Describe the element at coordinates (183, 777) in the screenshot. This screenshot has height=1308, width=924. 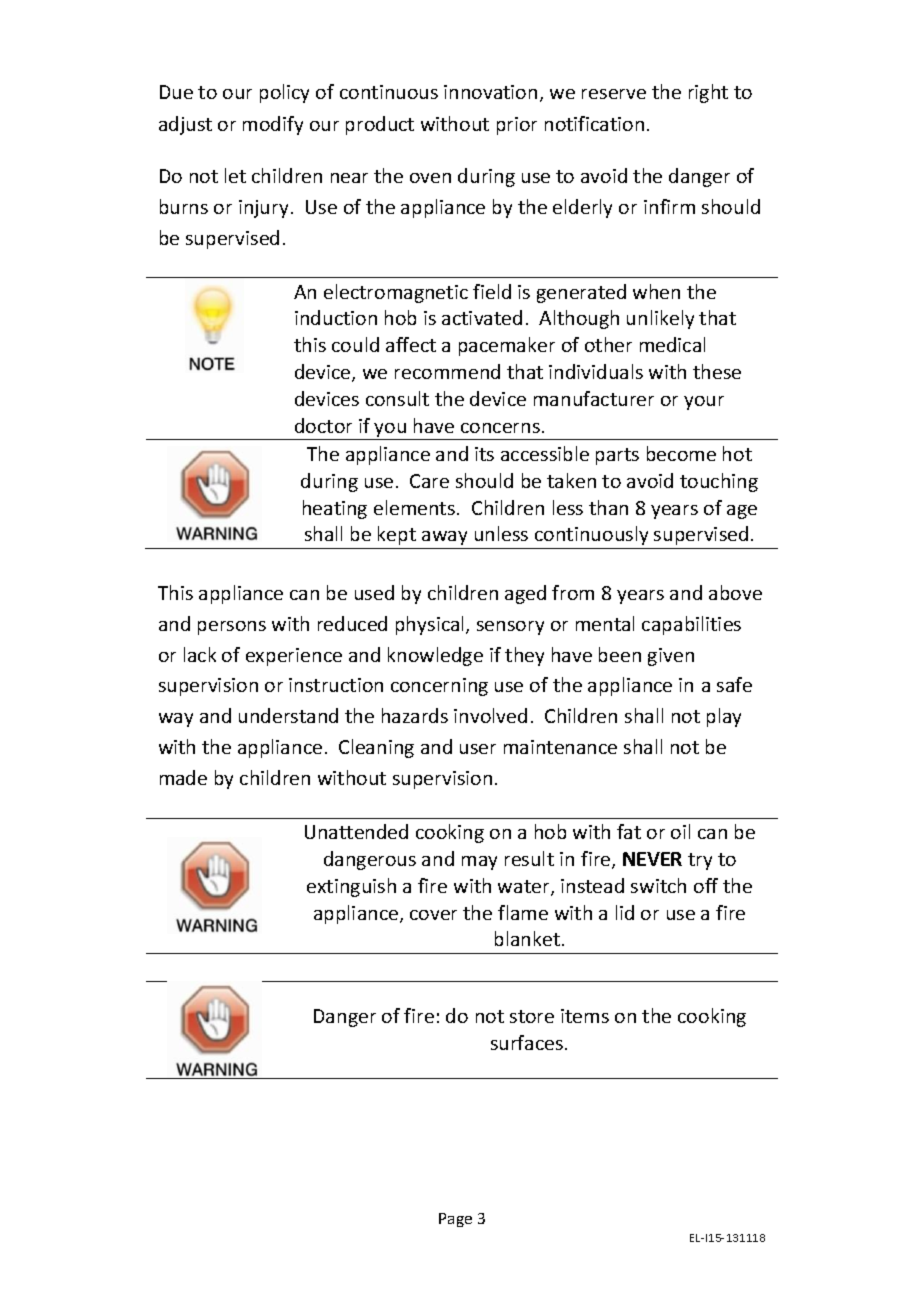
I see `made` at that location.
